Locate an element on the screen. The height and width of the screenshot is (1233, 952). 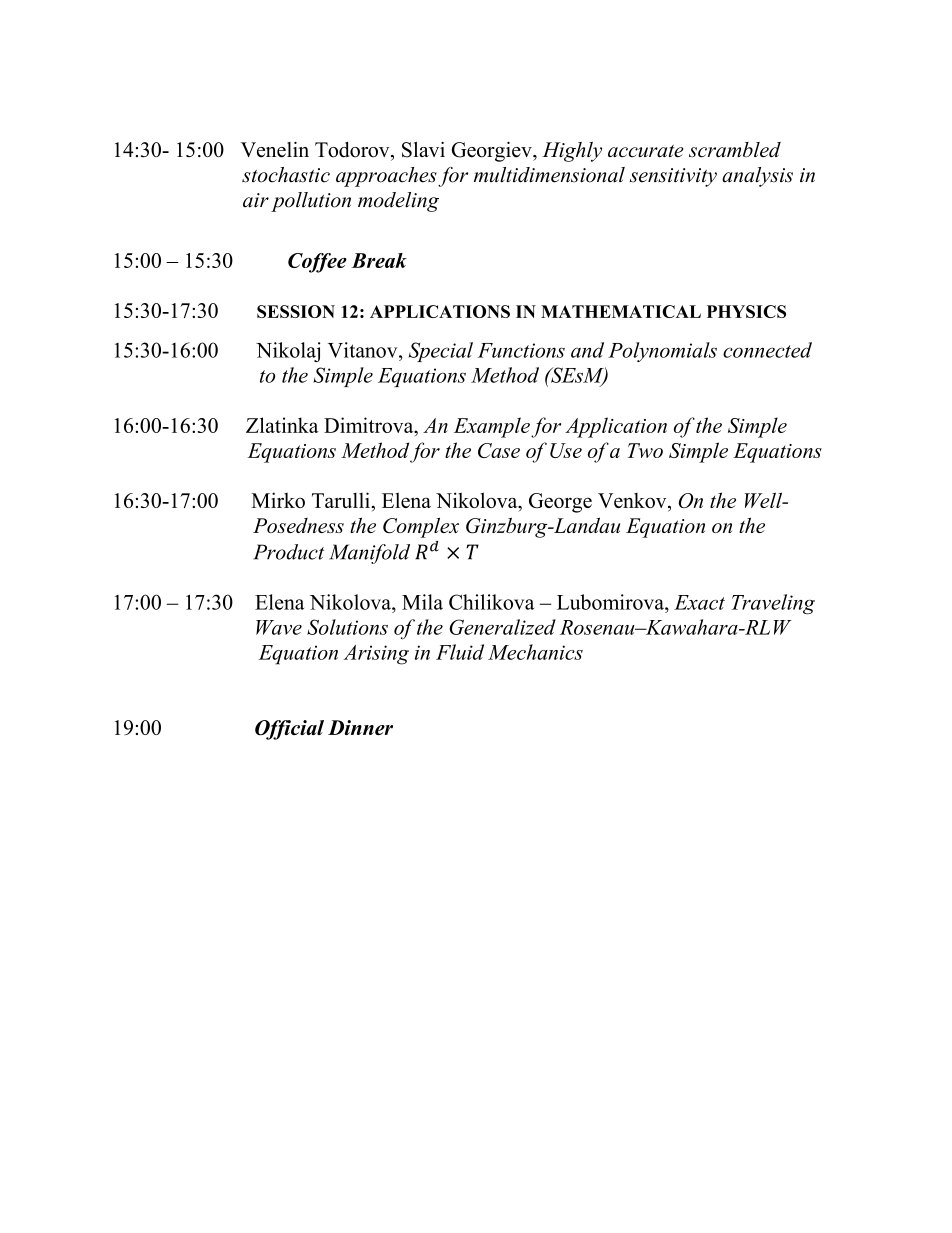
Mechanics is located at coordinates (535, 652).
